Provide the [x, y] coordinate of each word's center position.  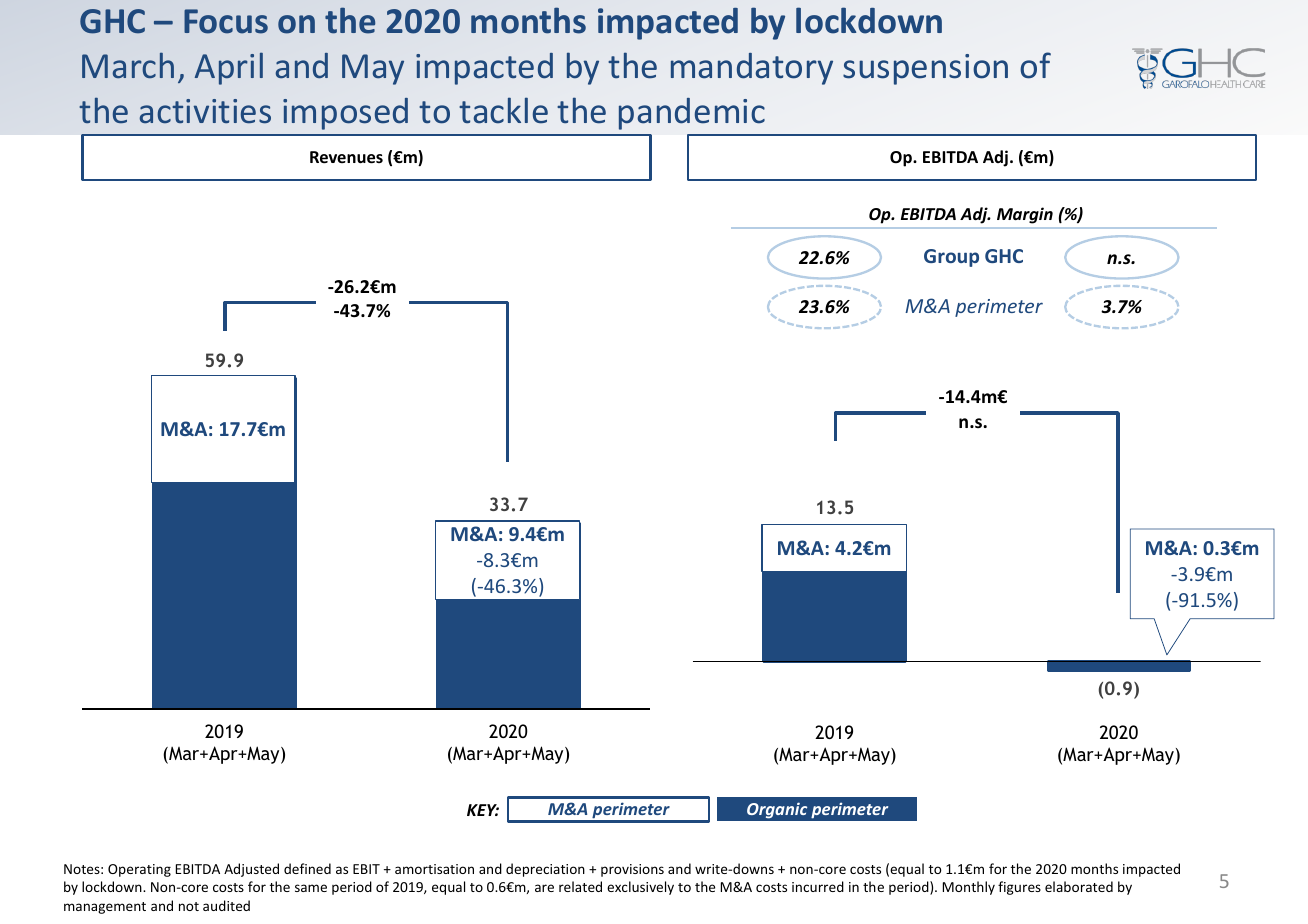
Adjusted [251, 870]
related [580, 886]
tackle [503, 110]
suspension [925, 69]
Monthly [969, 888]
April [229, 69]
